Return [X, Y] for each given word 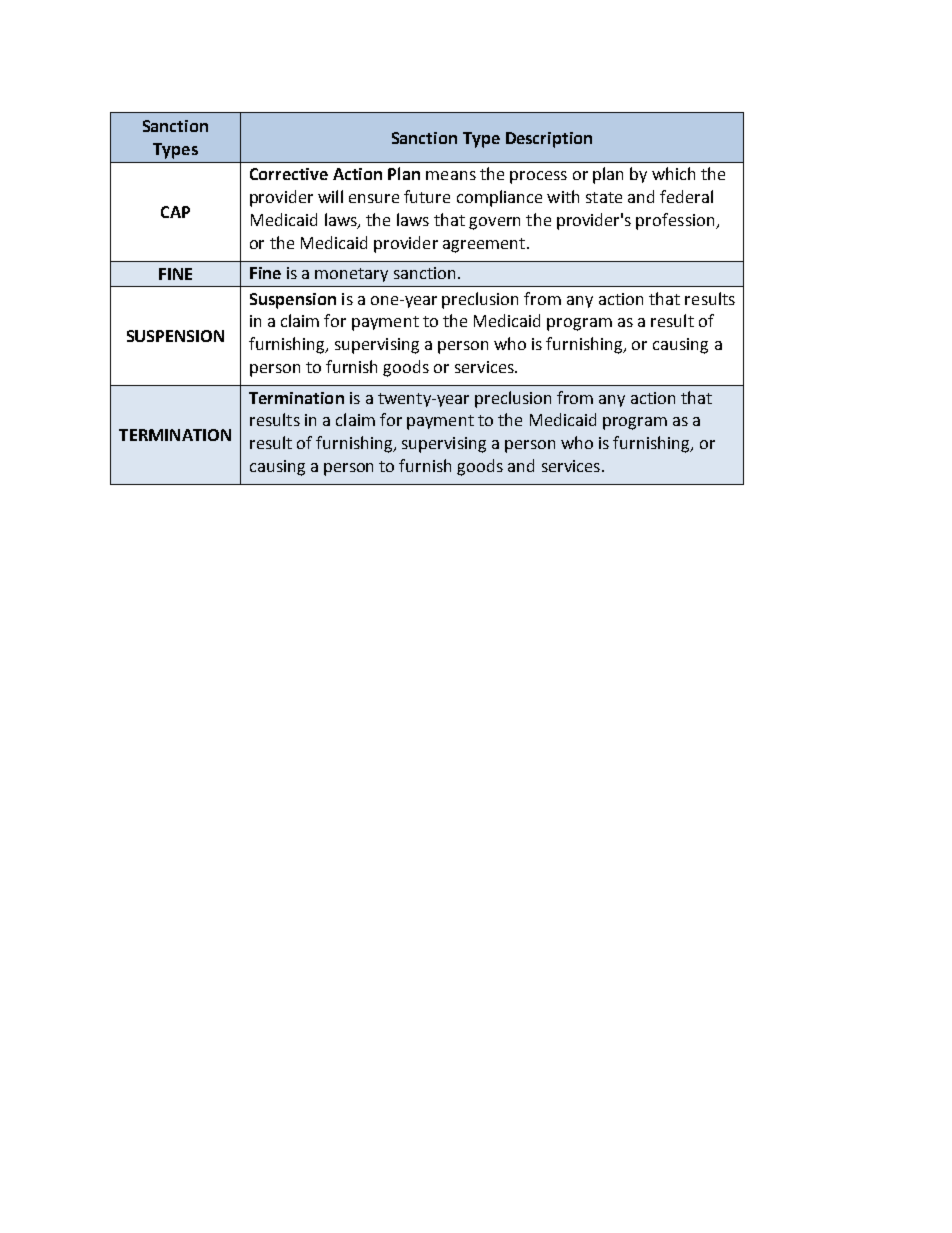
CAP [175, 212]
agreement [484, 245]
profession [676, 221]
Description [549, 140]
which [673, 173]
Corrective [289, 174]
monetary [351, 275]
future [427, 196]
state [604, 197]
